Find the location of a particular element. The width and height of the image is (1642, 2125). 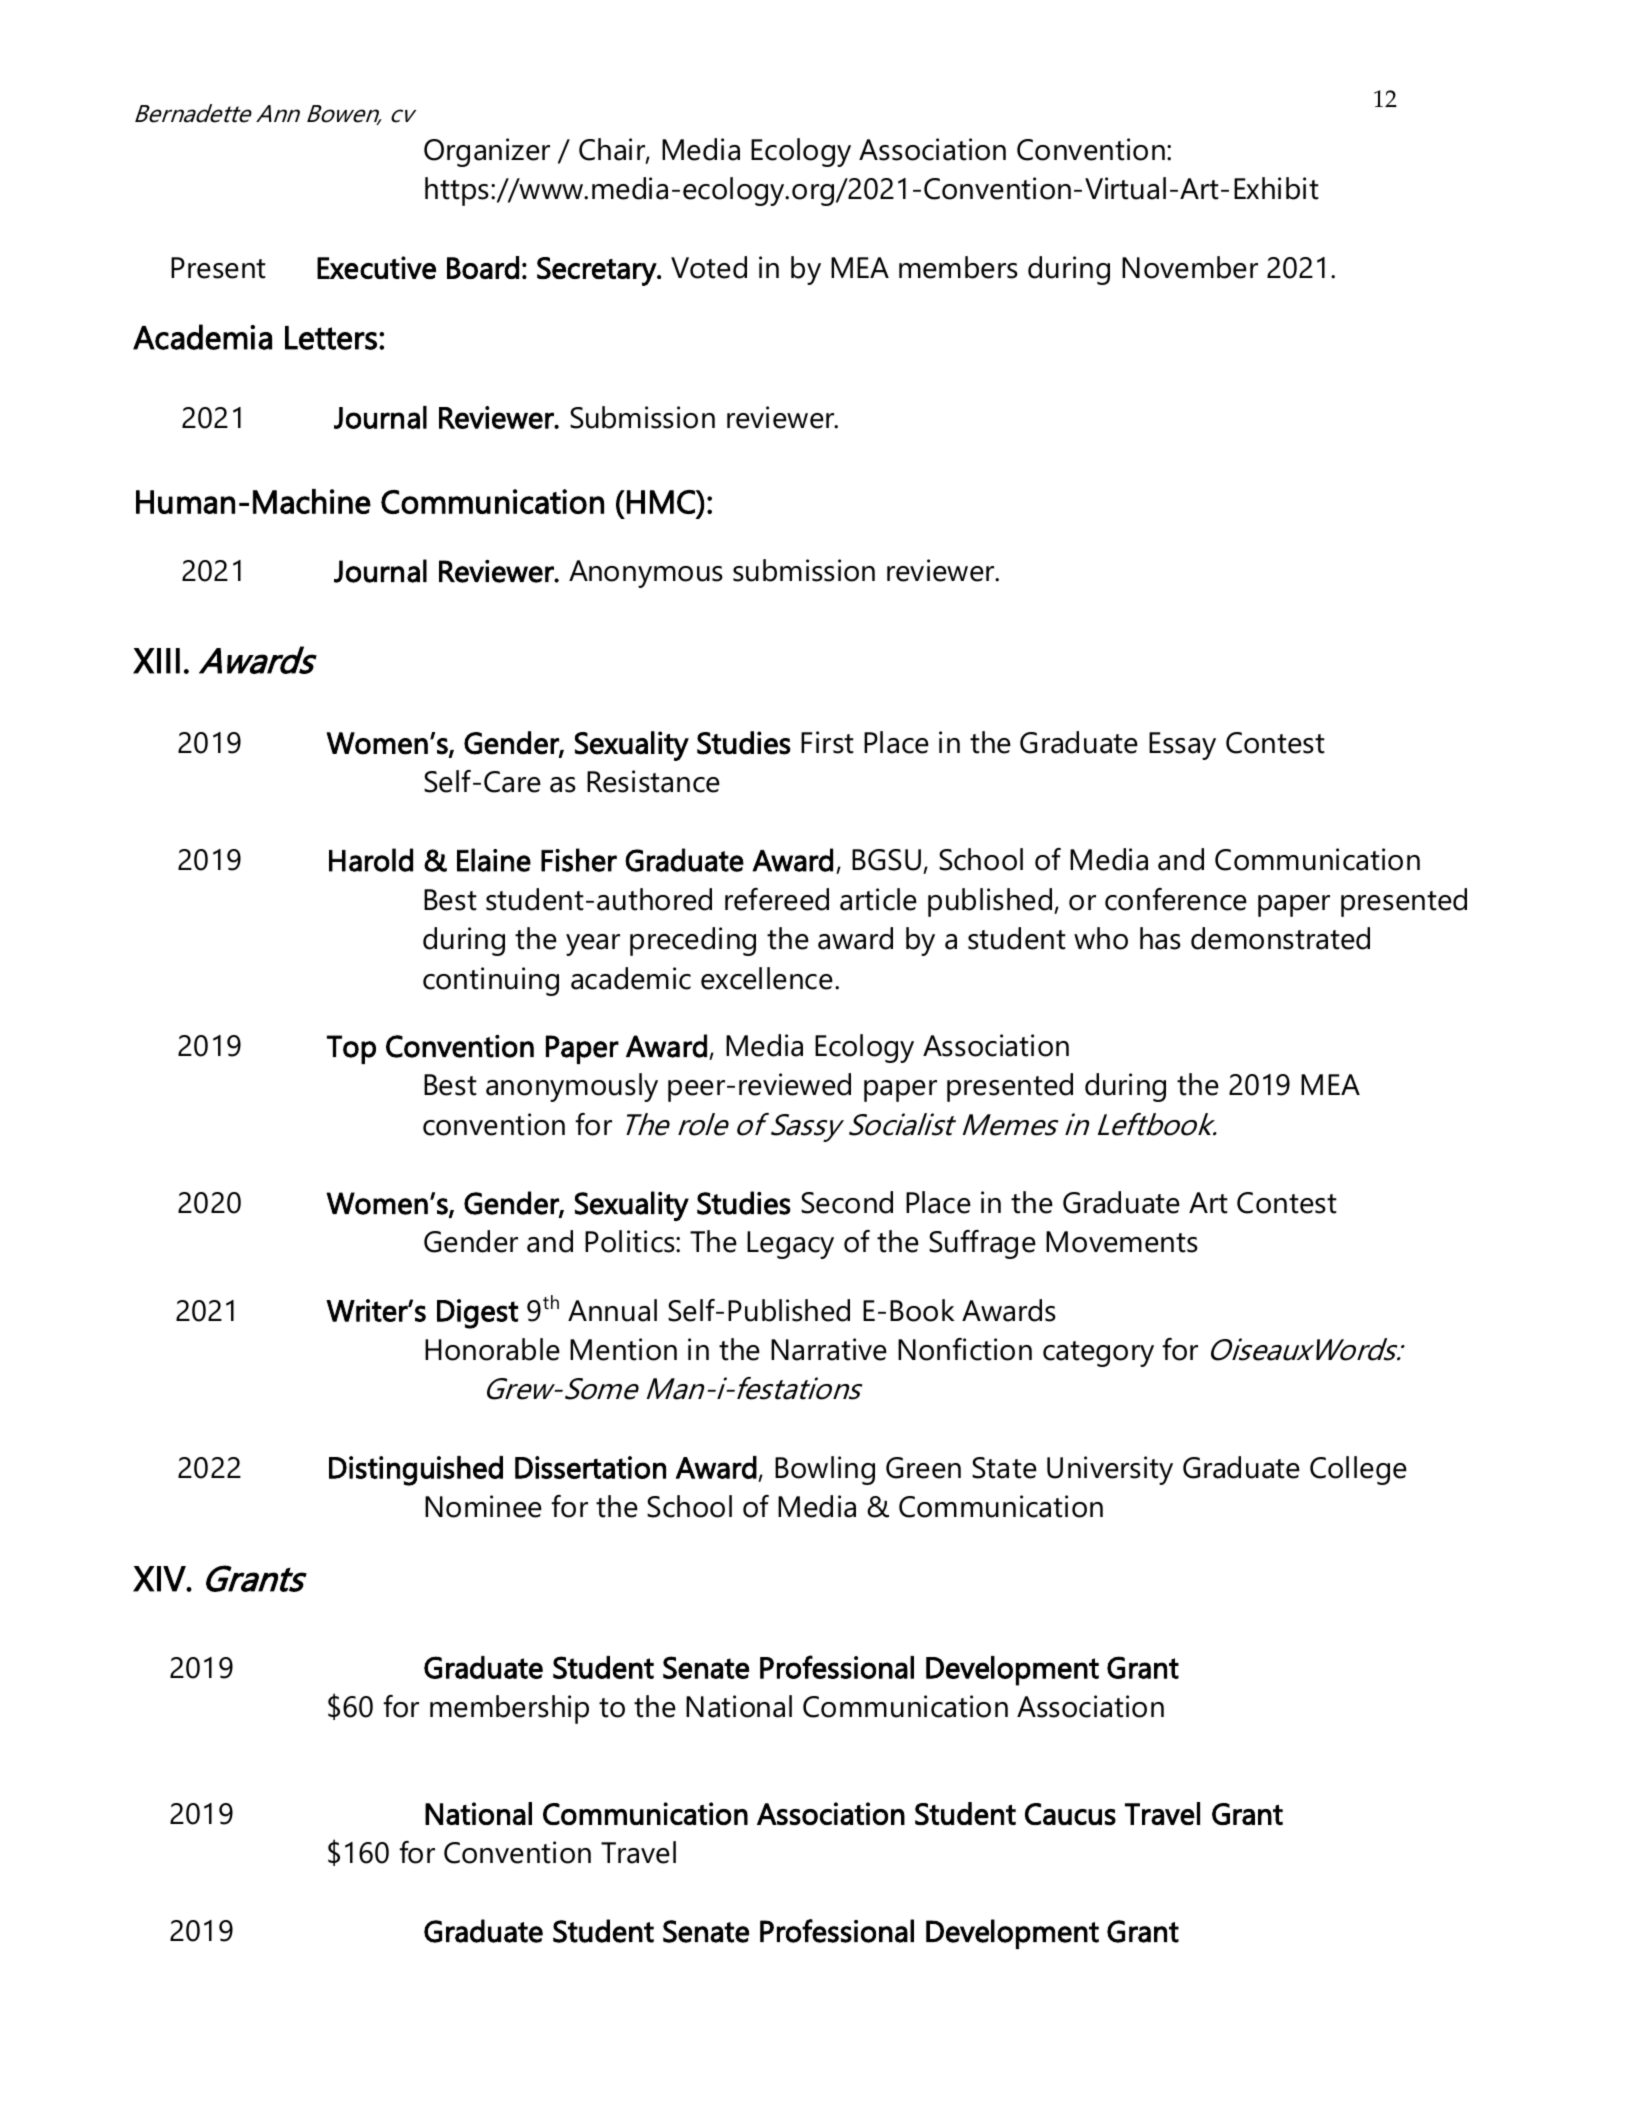

XIII is located at coordinates (156, 661).
